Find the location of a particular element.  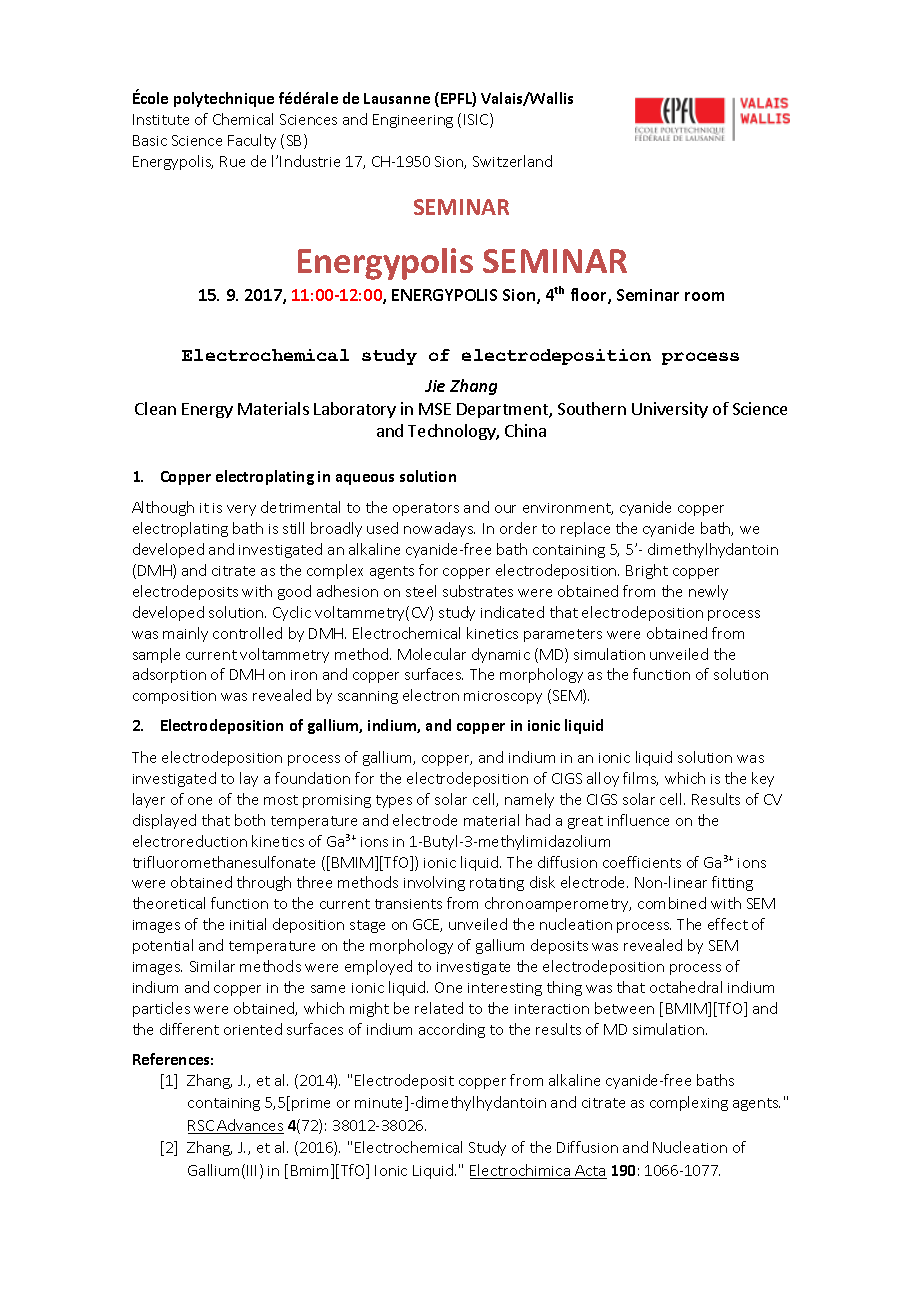

controlled is located at coordinates (247, 633).
